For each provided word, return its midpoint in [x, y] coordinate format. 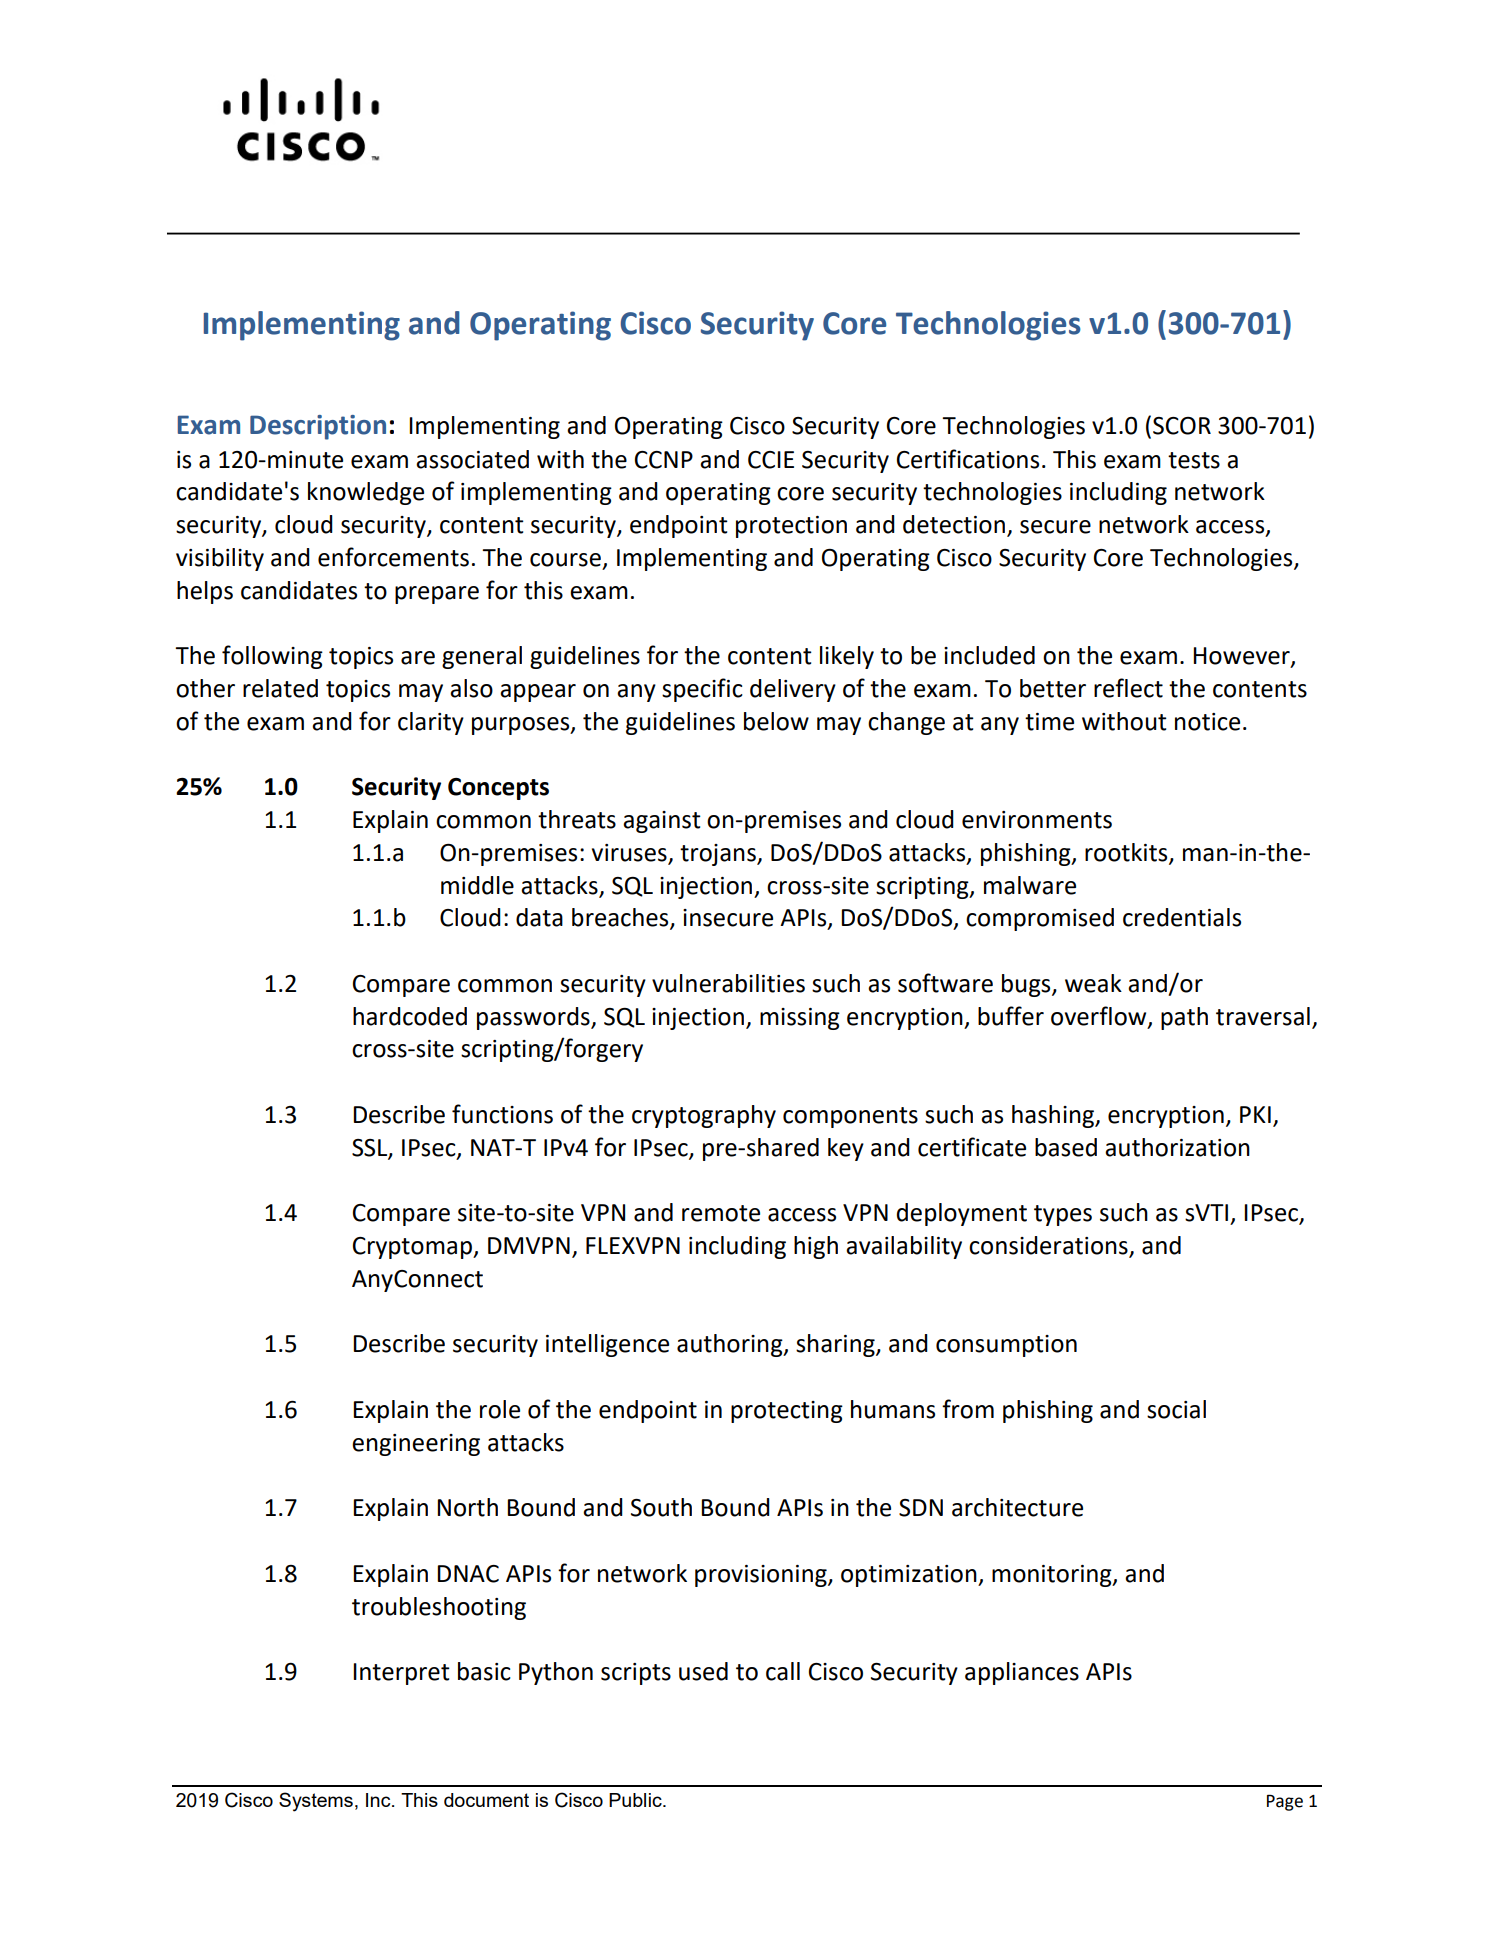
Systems [316, 1802]
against [662, 822]
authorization [1177, 1147]
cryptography [704, 1116]
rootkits [1127, 853]
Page [1285, 1802]
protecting [787, 1412]
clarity [431, 723]
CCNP [664, 460]
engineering [416, 1445]
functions [502, 1114]
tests [1194, 460]
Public [636, 1800]
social [1176, 1409]
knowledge [366, 493]
